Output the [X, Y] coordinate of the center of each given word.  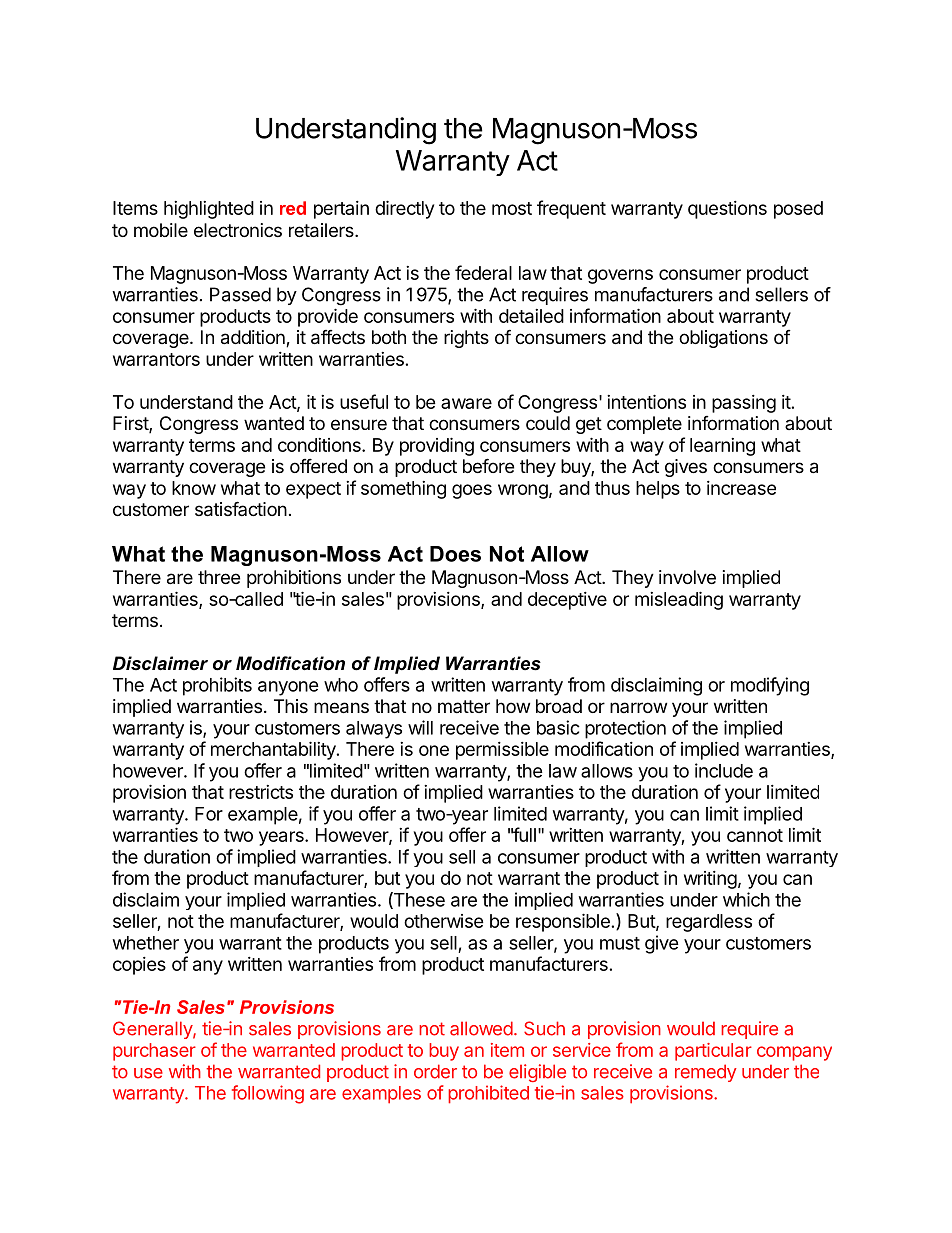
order [435, 1071]
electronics [238, 230]
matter [464, 706]
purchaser [154, 1052]
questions [727, 210]
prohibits [217, 686]
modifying [770, 686]
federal [483, 272]
